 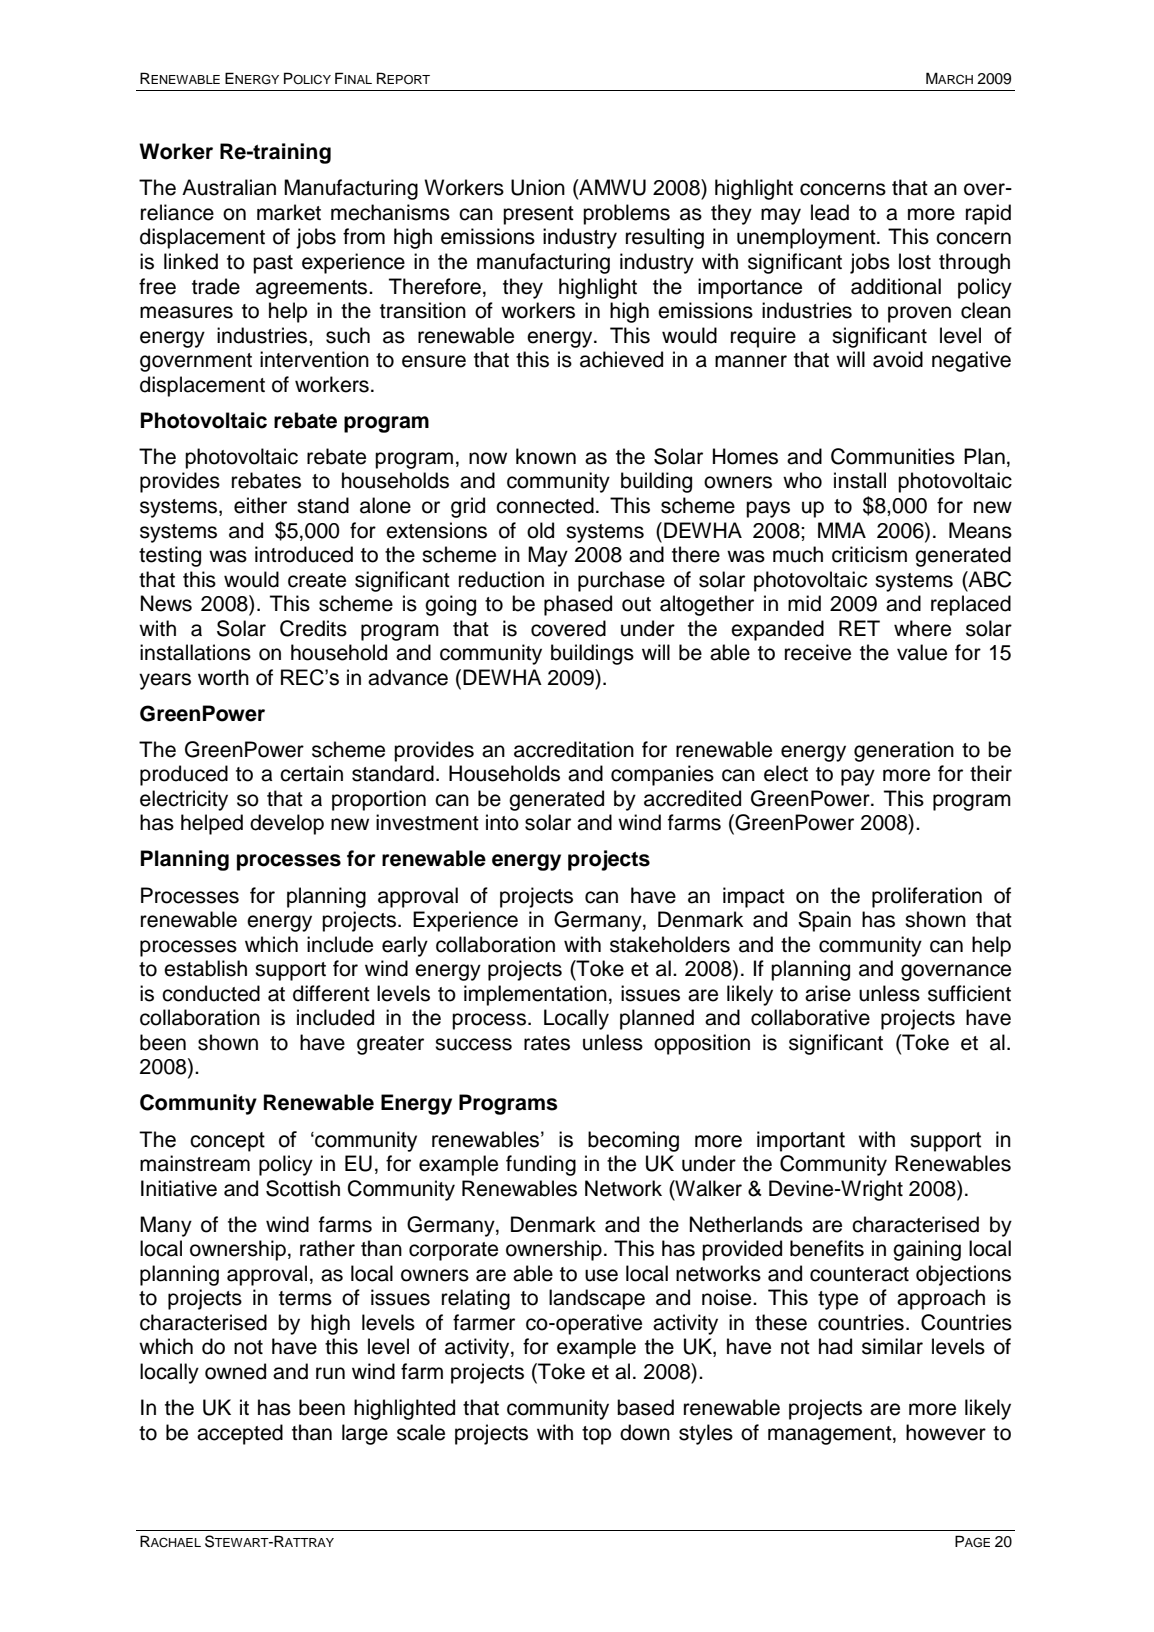 What do you see at coordinates (289, 212) in the screenshot?
I see `market` at bounding box center [289, 212].
